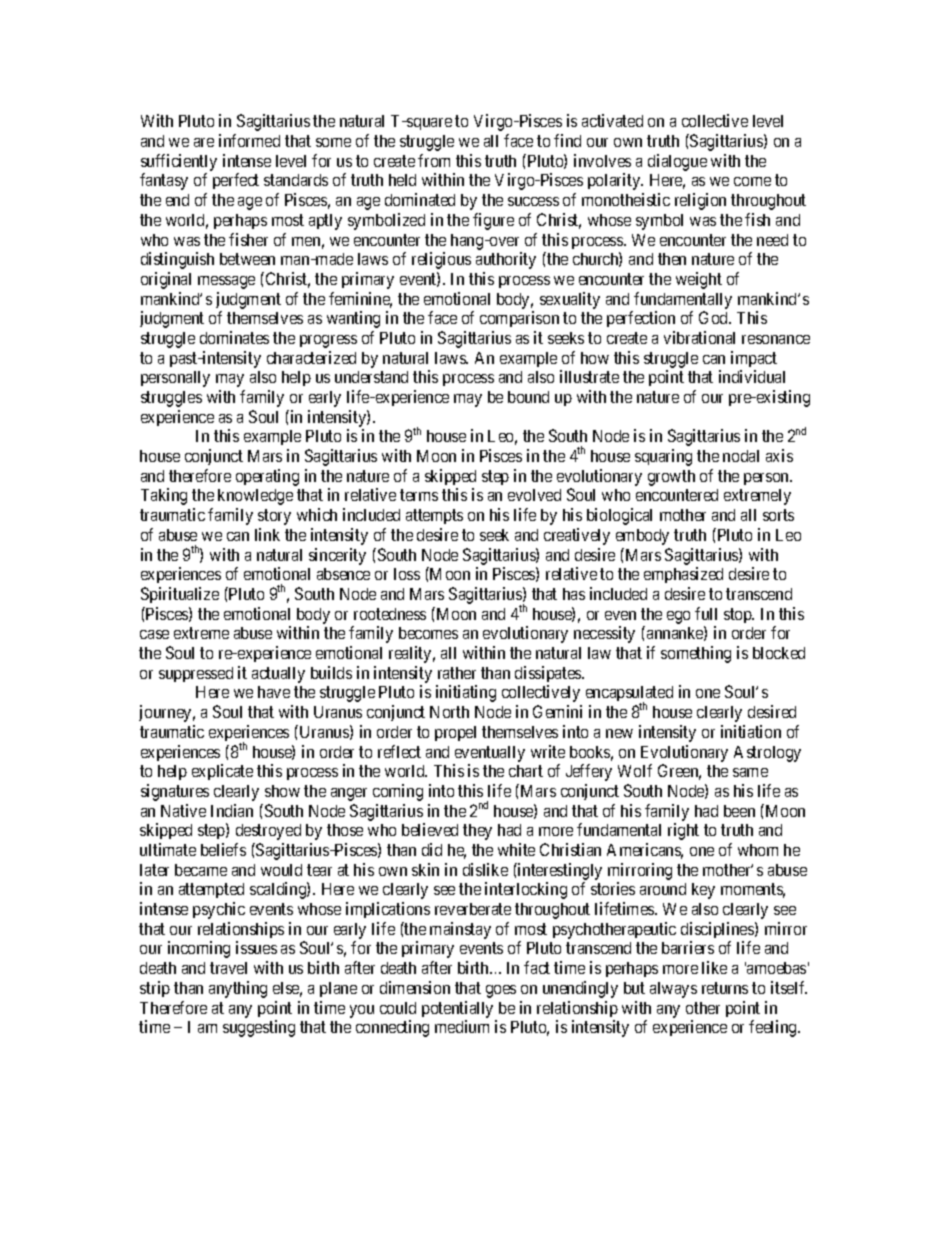  Describe the element at coordinates (407, 574) in the image. I see `loss` at that location.
